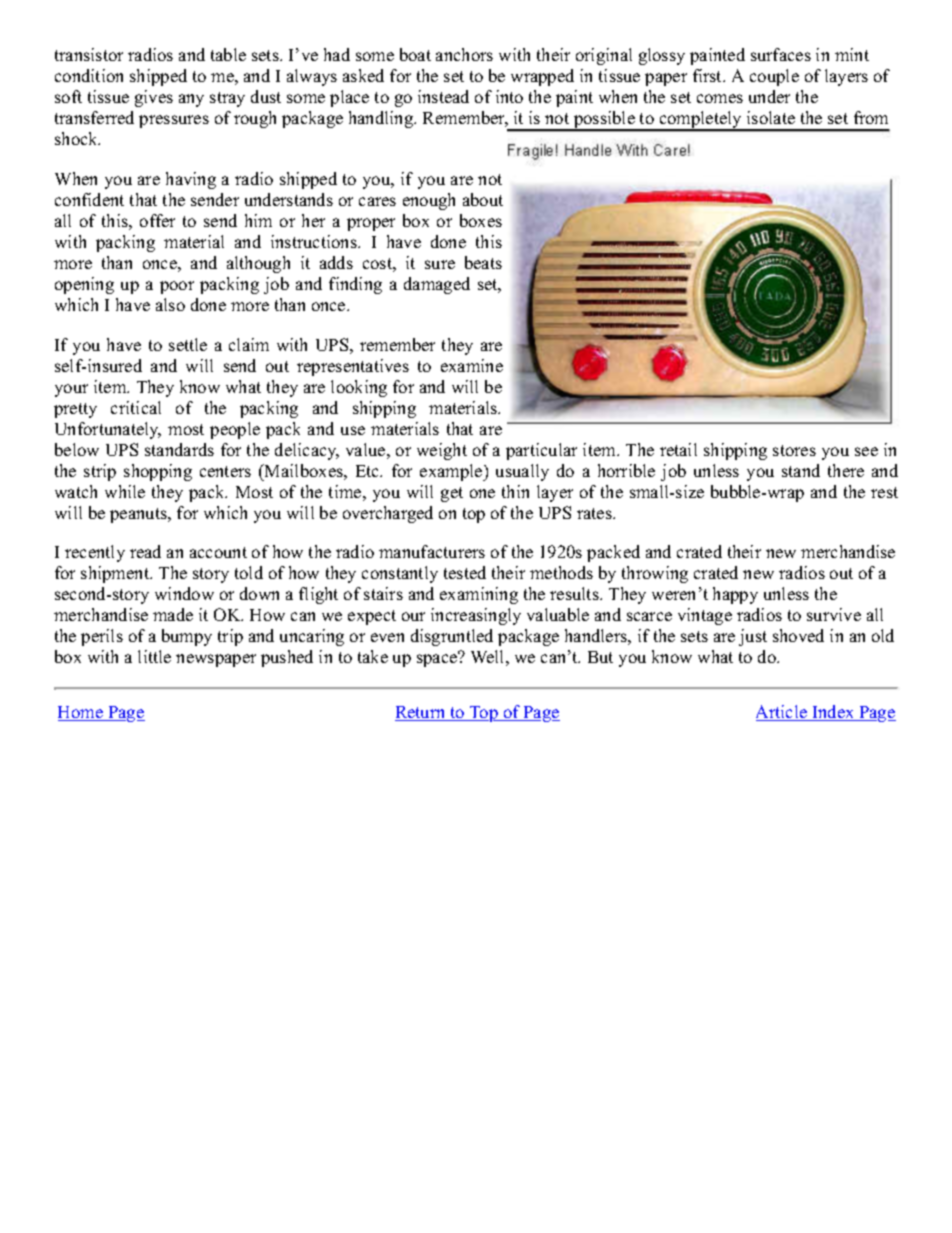 The width and height of the screenshot is (952, 1233). What do you see at coordinates (158, 472) in the screenshot?
I see `shopping` at bounding box center [158, 472].
